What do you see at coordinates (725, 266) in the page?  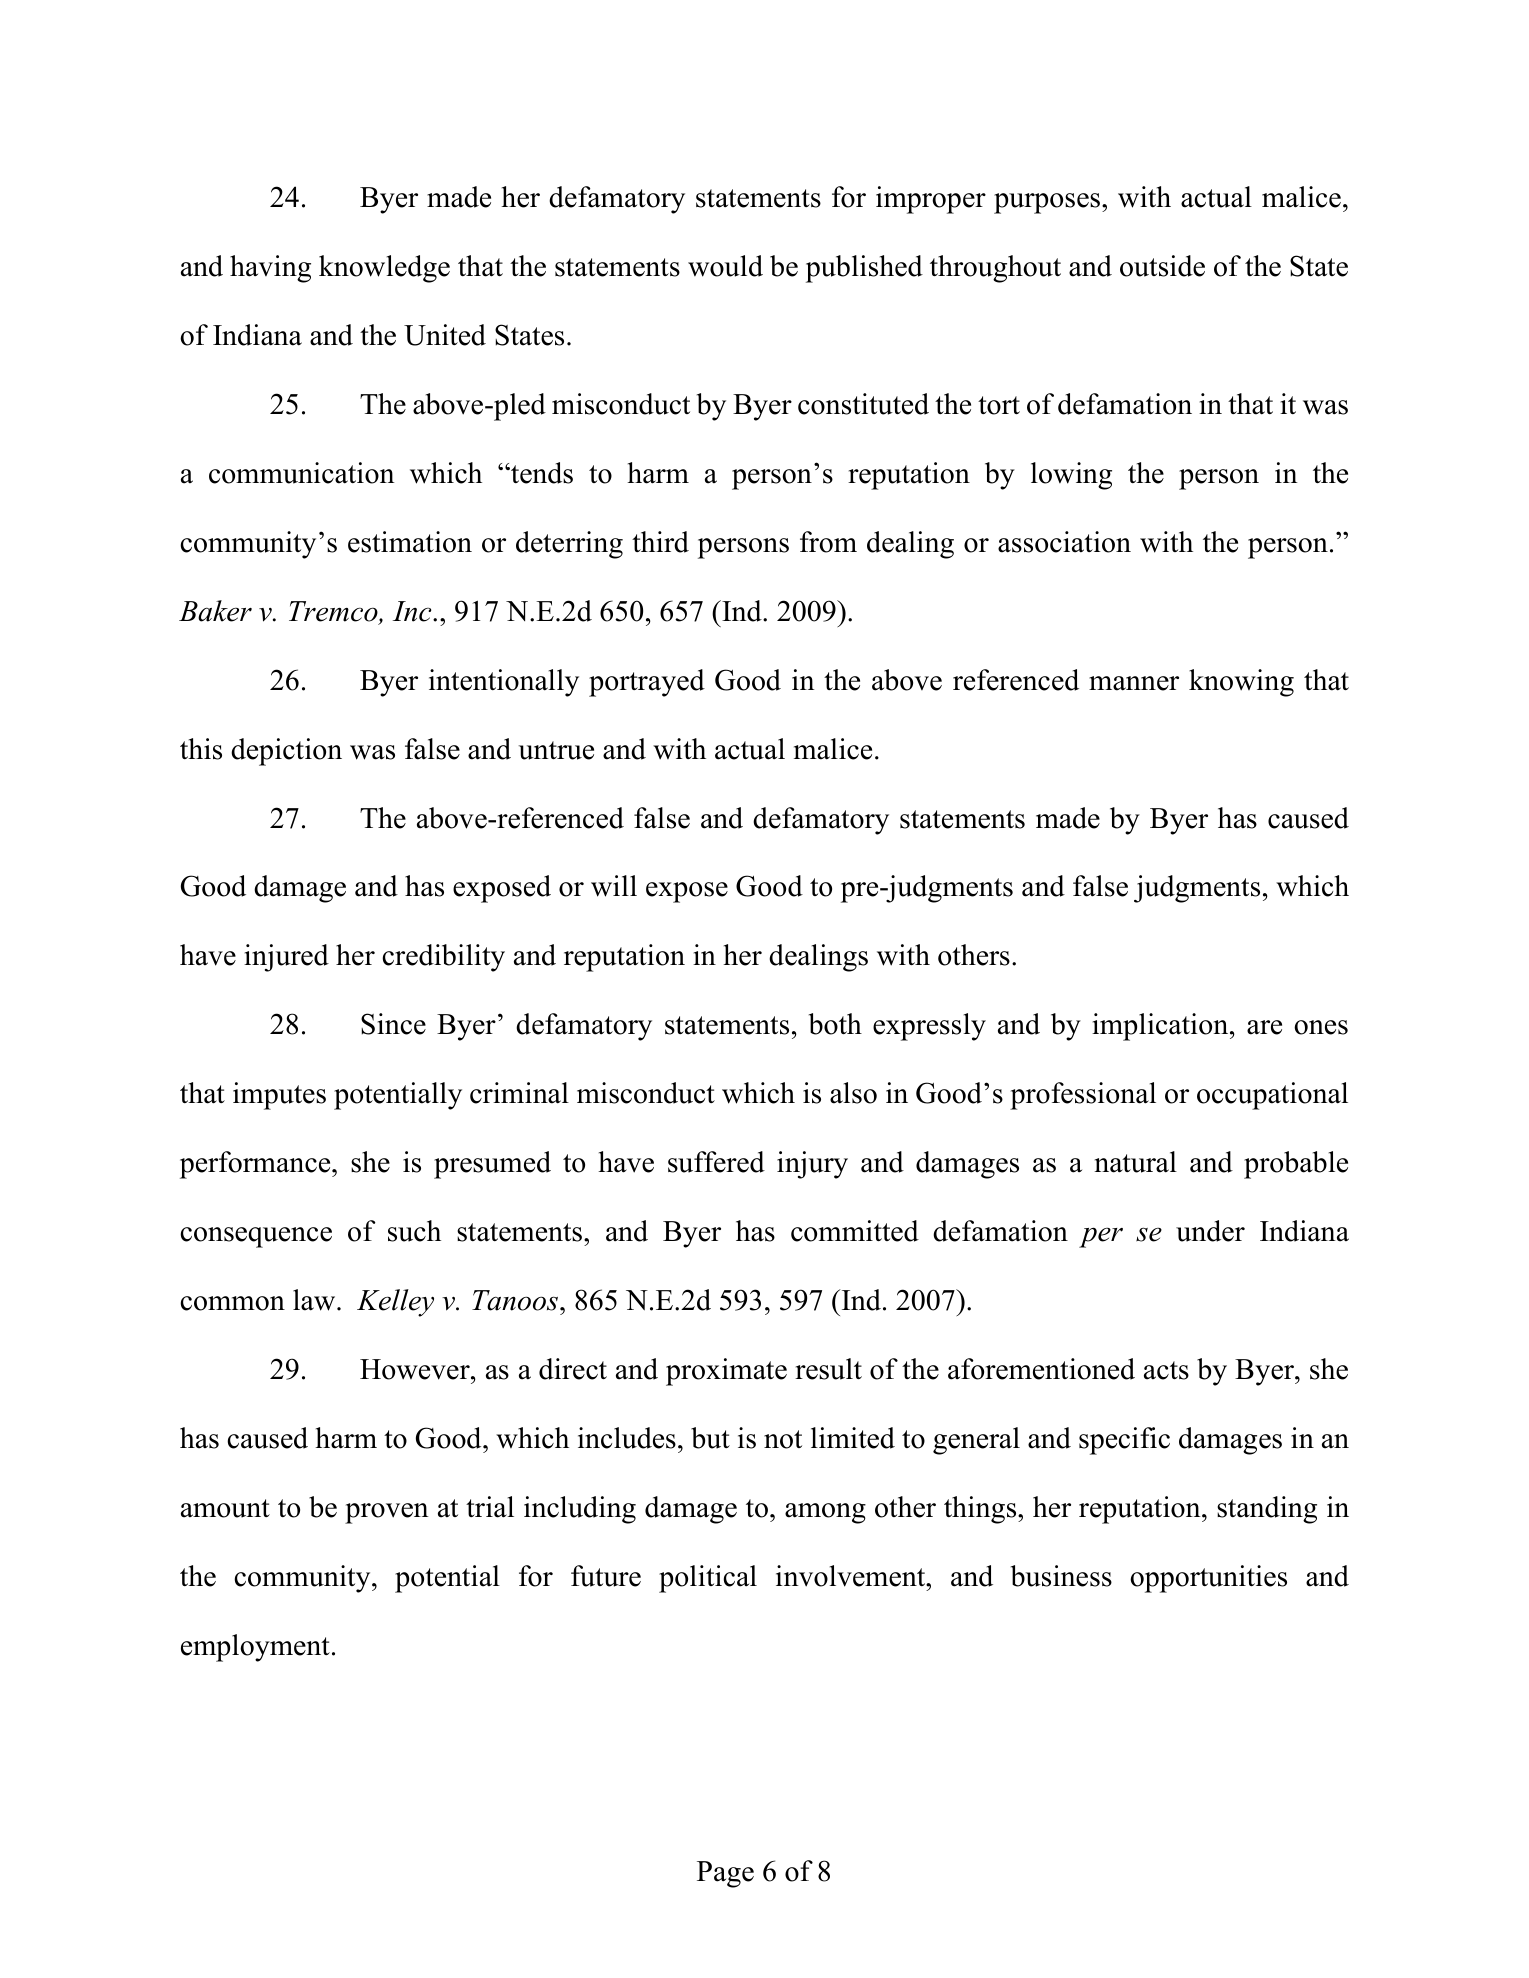 I see `would` at bounding box center [725, 266].
